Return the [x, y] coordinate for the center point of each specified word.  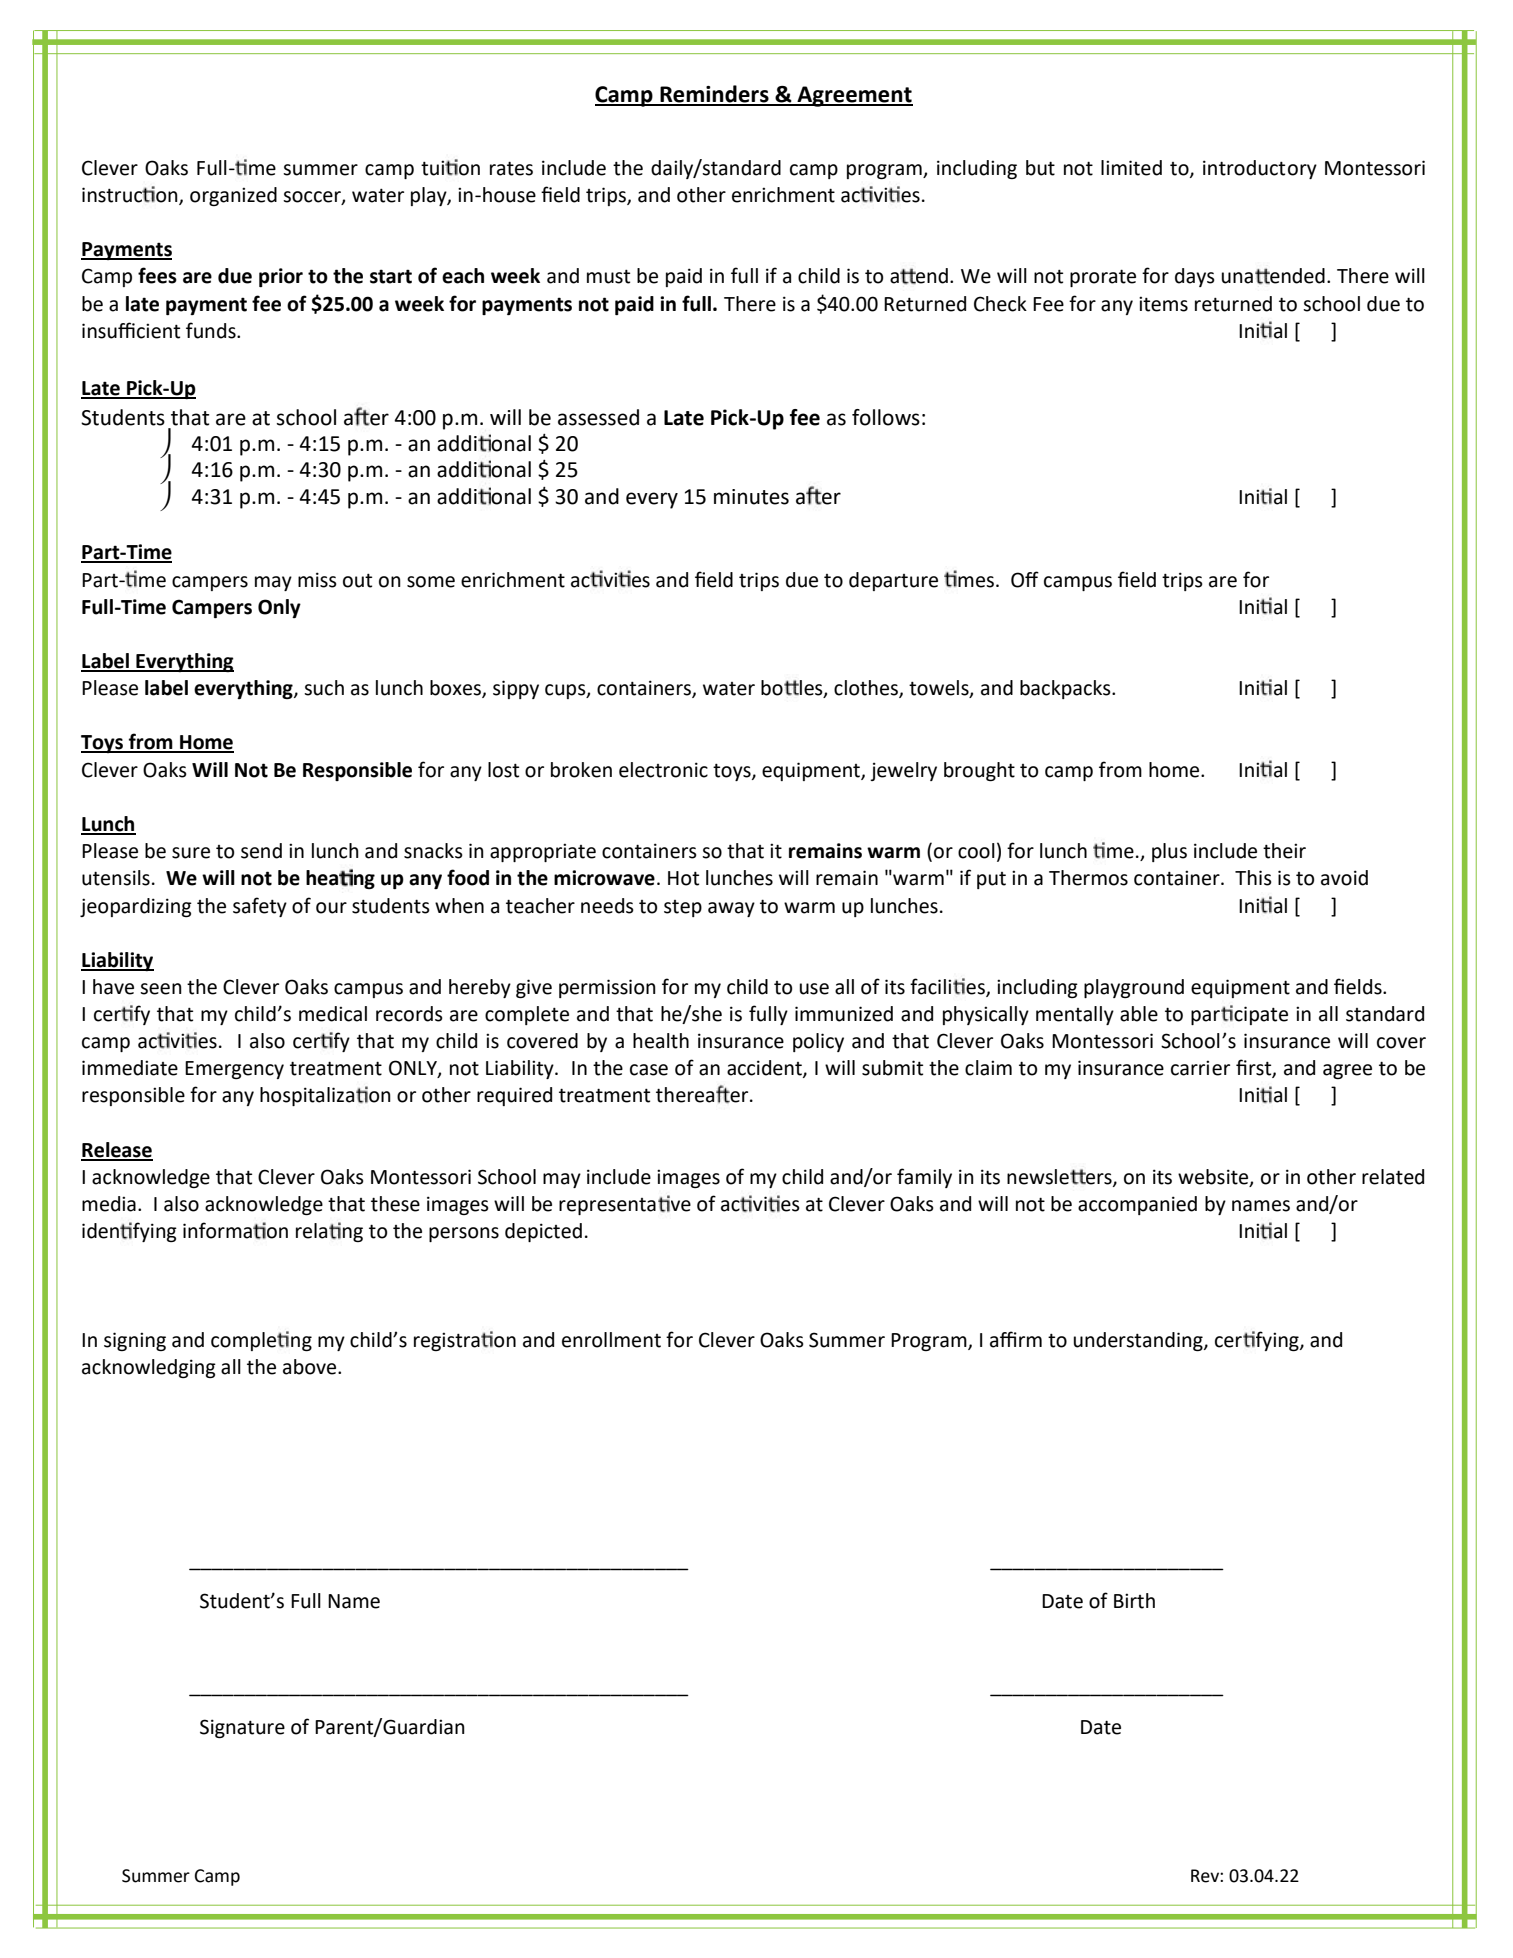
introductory [1260, 169]
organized [233, 196]
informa [218, 1230]
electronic [663, 770]
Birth [1134, 1601]
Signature [242, 1728]
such [324, 688]
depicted [543, 1232]
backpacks [1066, 689]
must [608, 276]
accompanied [1137, 1205]
